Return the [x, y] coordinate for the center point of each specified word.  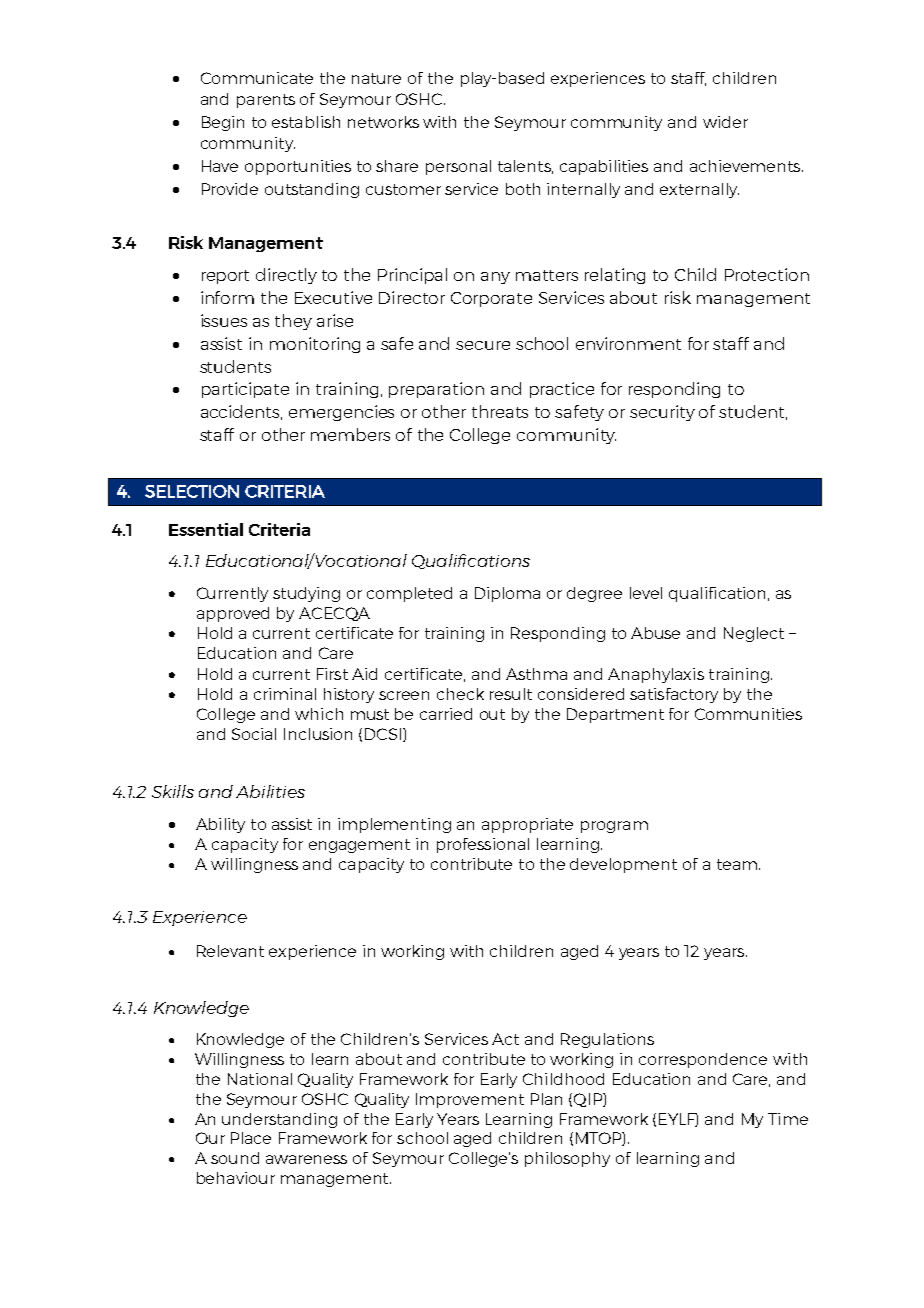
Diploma [507, 594]
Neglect [754, 634]
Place [251, 1138]
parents [266, 101]
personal [458, 167]
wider [725, 122]
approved [233, 614]
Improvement [470, 1100]
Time [788, 1119]
